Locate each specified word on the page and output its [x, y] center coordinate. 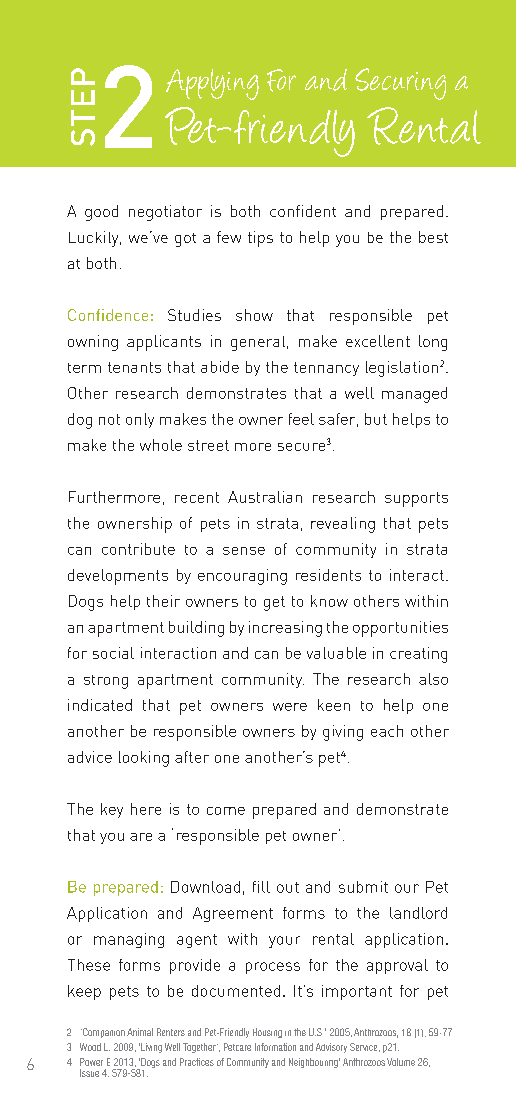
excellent [378, 341]
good [101, 213]
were [290, 707]
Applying [212, 84]
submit [363, 887]
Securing [400, 84]
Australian [265, 497]
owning [93, 343]
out [288, 887]
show [254, 315]
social [113, 653]
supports [416, 499]
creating [418, 655]
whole [161, 445]
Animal [140, 1032]
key [112, 810]
